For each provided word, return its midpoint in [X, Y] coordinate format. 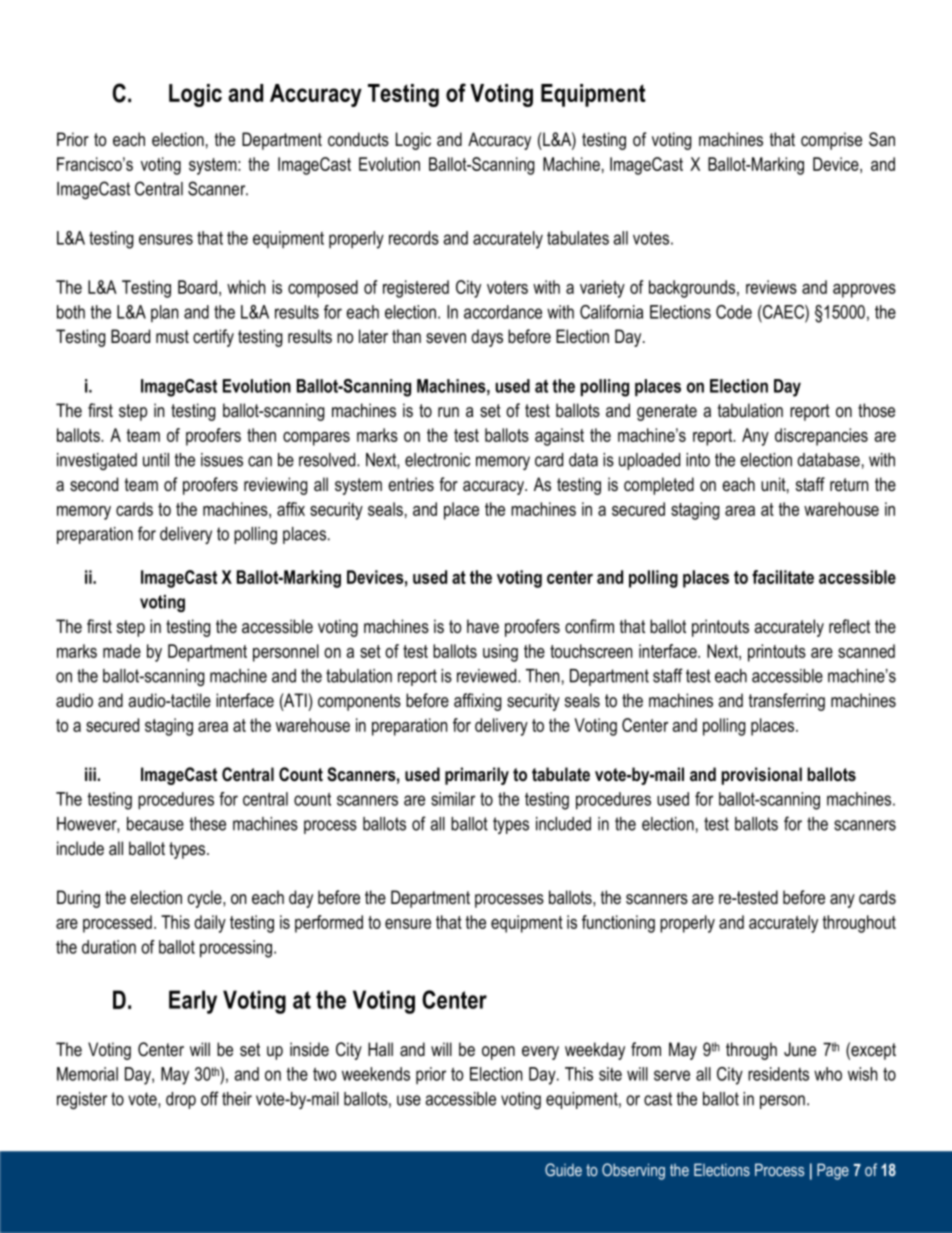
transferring [787, 702]
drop [181, 1100]
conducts [358, 139]
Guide [563, 1169]
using [500, 653]
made [122, 651]
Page [833, 1171]
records [414, 238]
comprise [831, 141]
